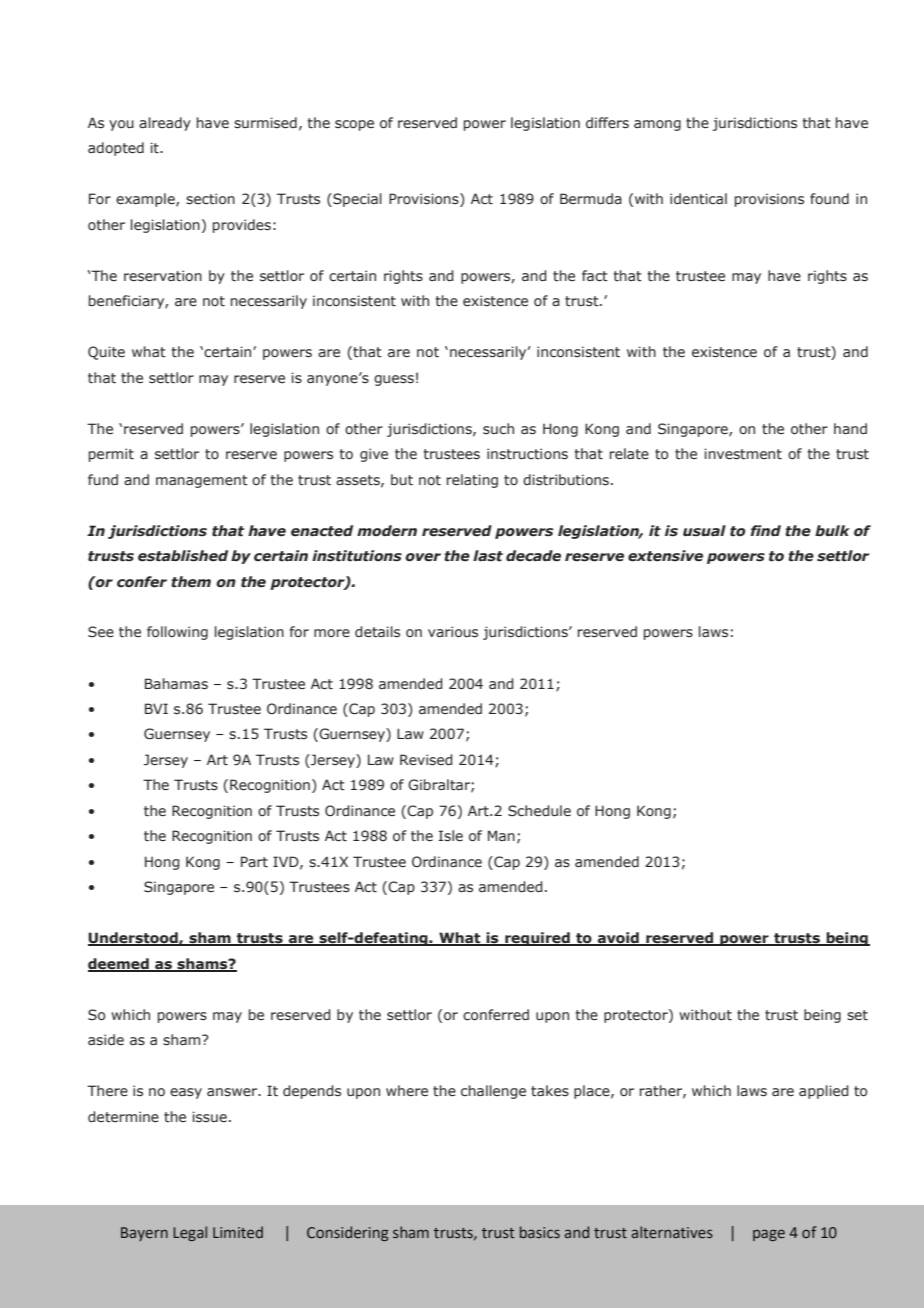  I want to click on basics, so click(540, 1232).
